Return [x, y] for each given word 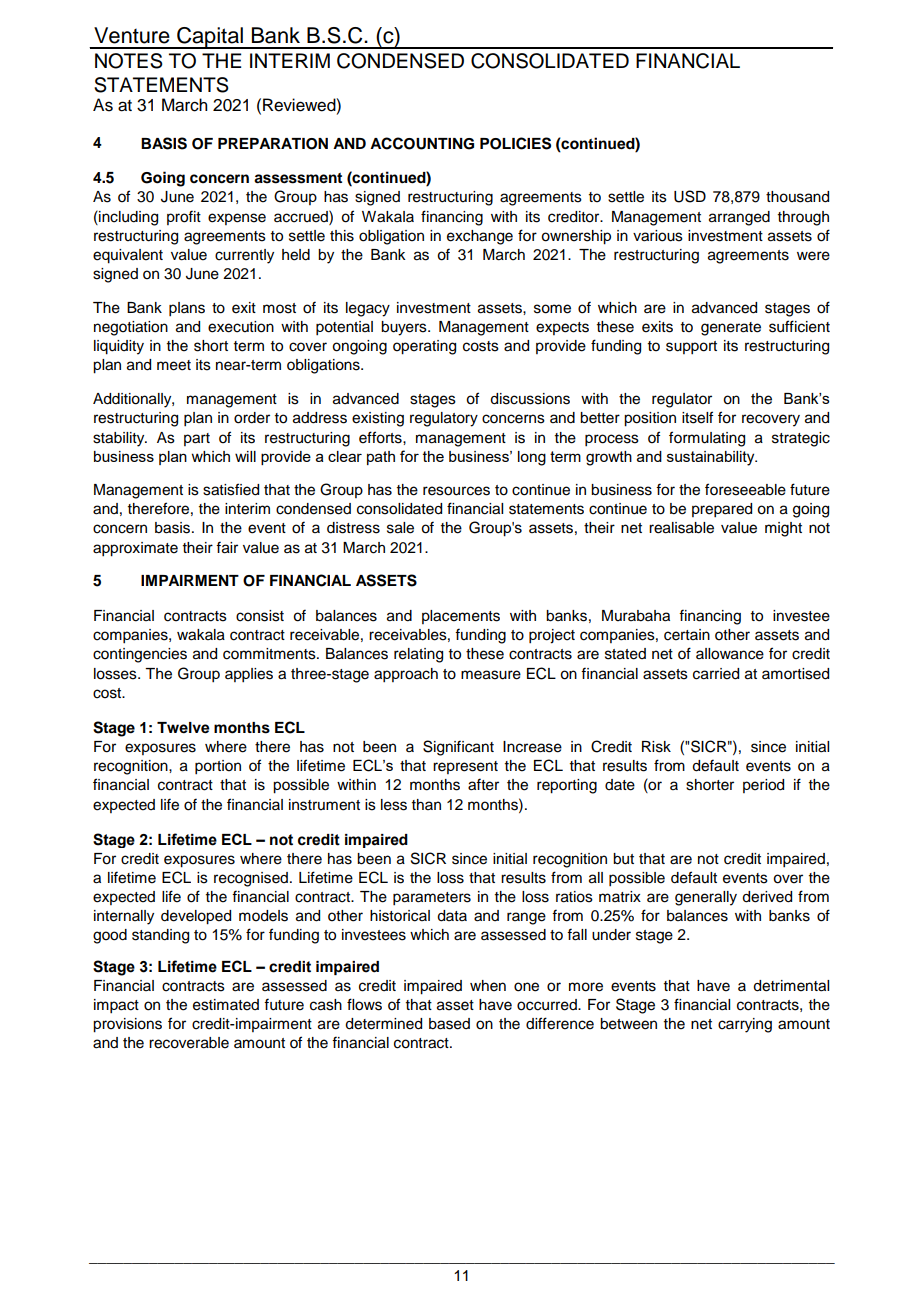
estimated [226, 1005]
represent [465, 767]
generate [731, 329]
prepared [722, 510]
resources [456, 491]
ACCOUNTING [422, 143]
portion [218, 767]
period [763, 786]
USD [690, 196]
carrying [745, 1025]
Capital [210, 38]
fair [227, 547]
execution [241, 327]
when [488, 986]
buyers [405, 328]
